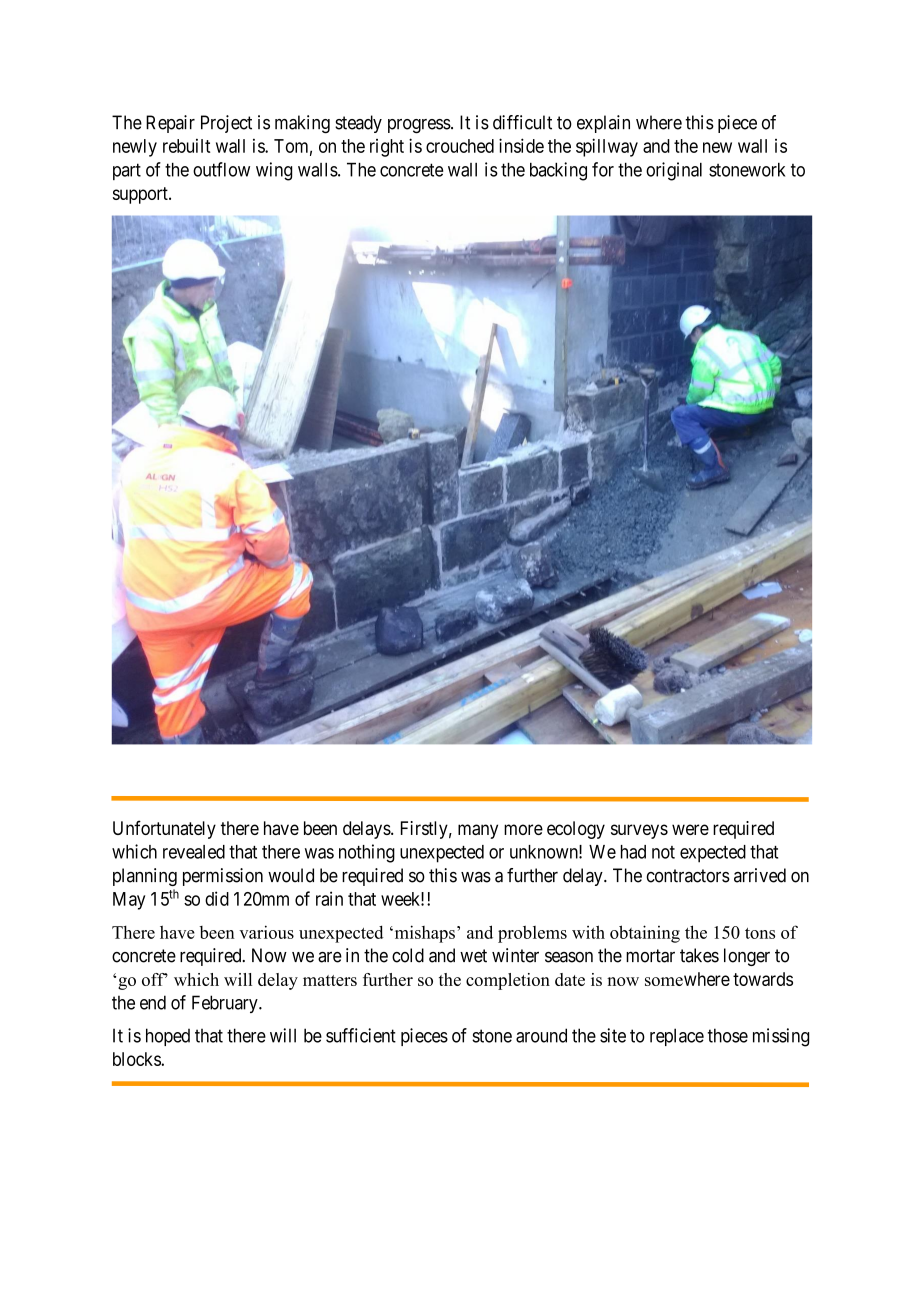  Describe the element at coordinates (164, 829) in the screenshot. I see `Unfortunately` at that location.
